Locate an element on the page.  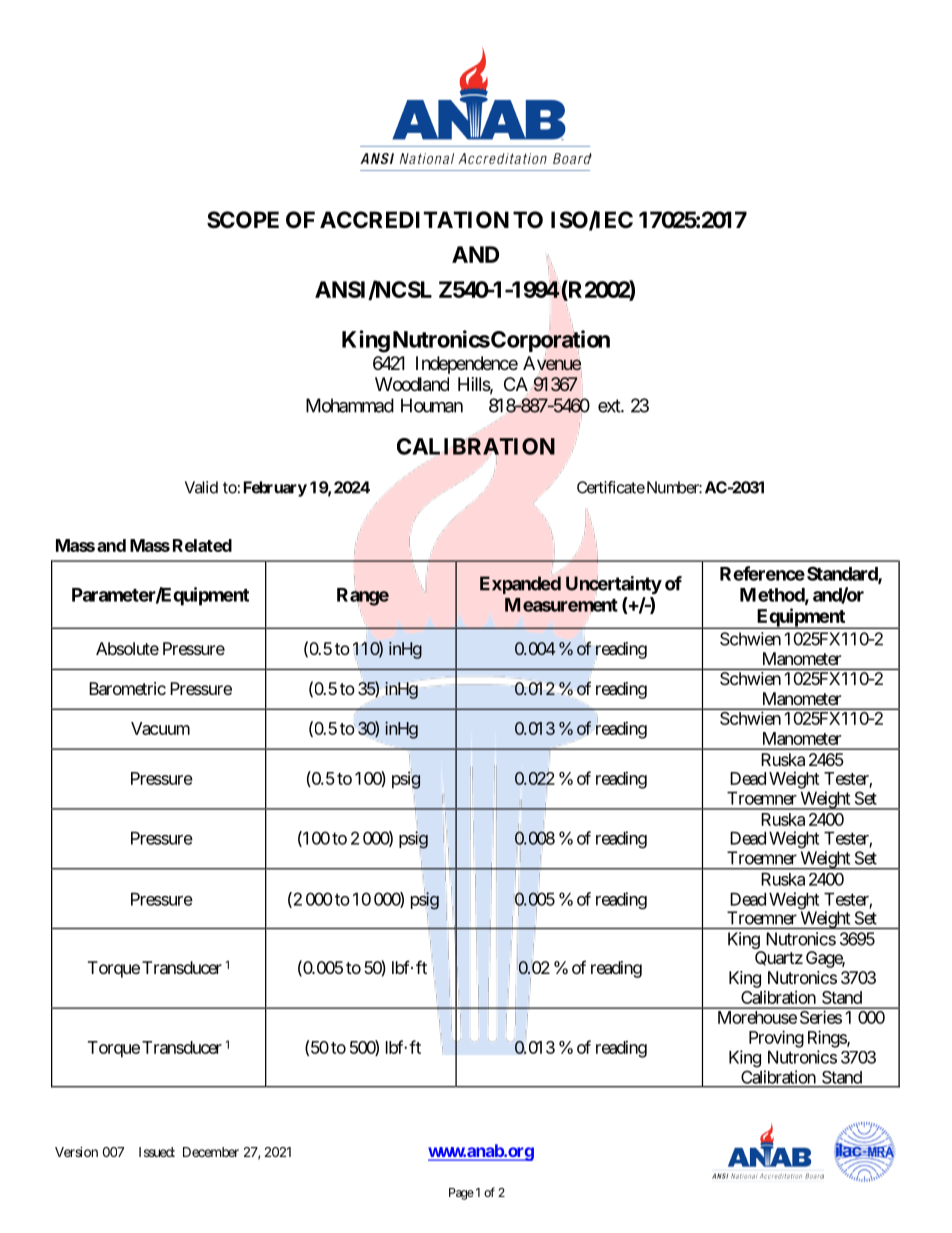
Expanded is located at coordinates (520, 585).
